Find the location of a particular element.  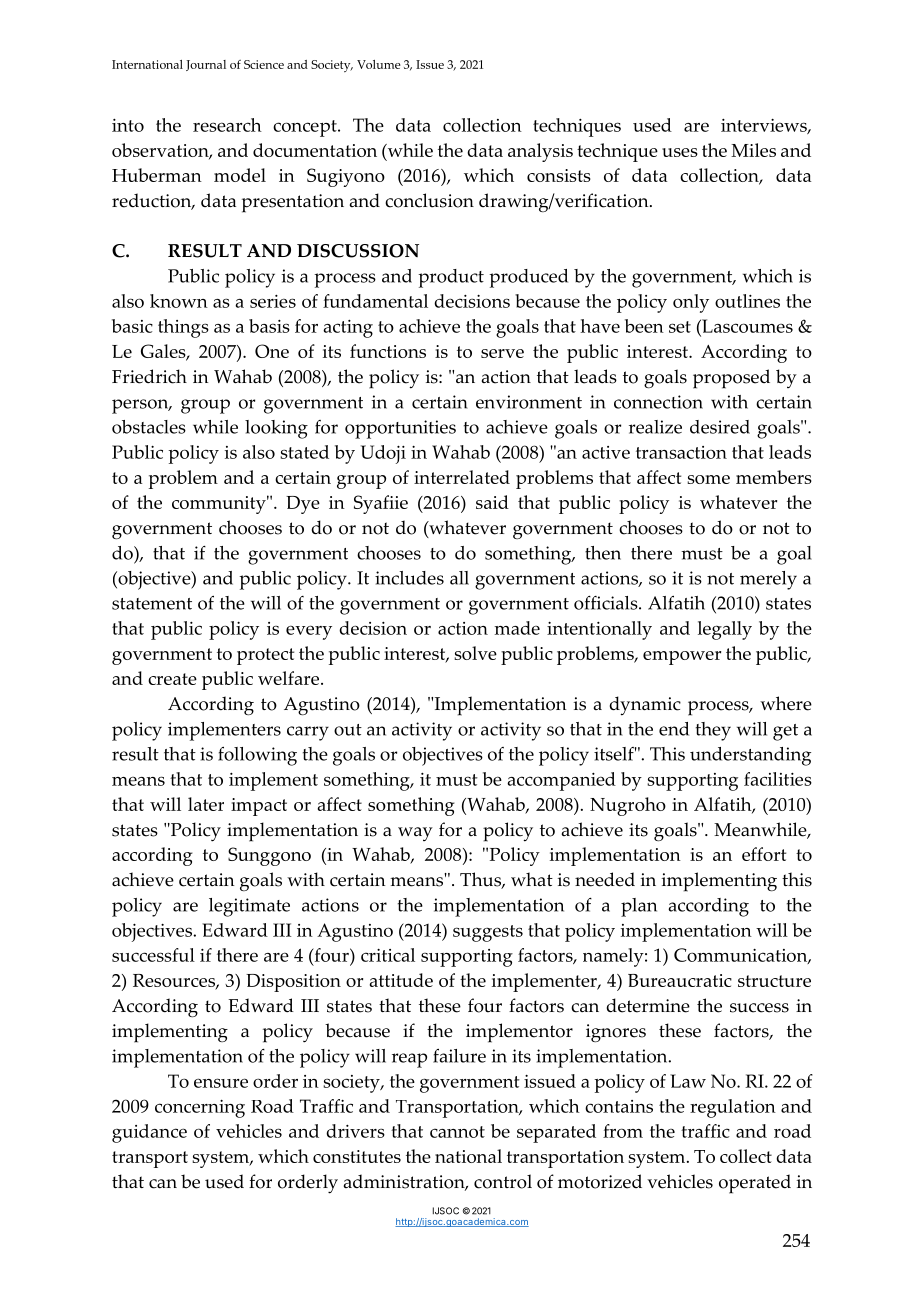

desired is located at coordinates (720, 427).
